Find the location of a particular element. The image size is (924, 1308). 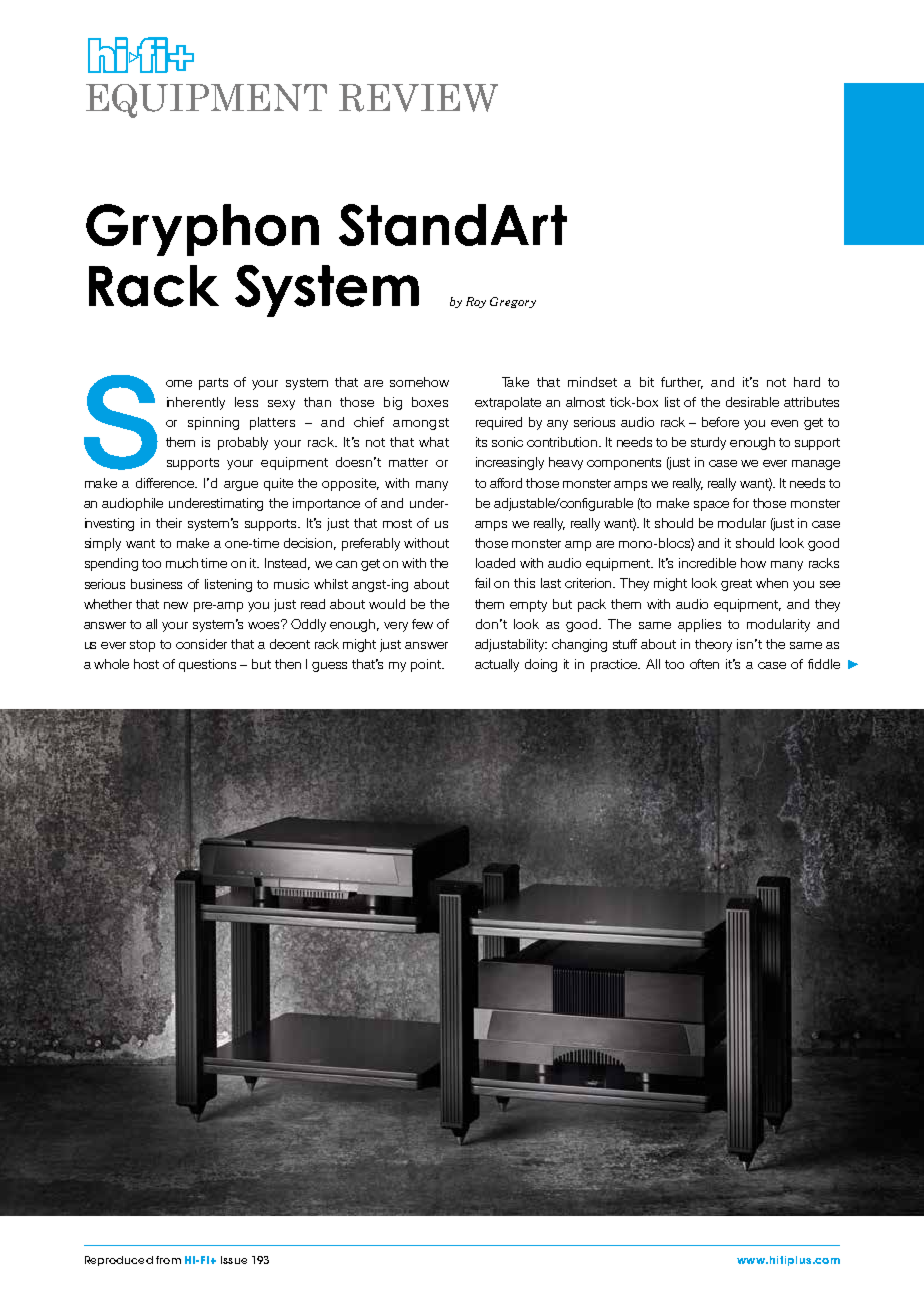

Gregory is located at coordinates (513, 302).
